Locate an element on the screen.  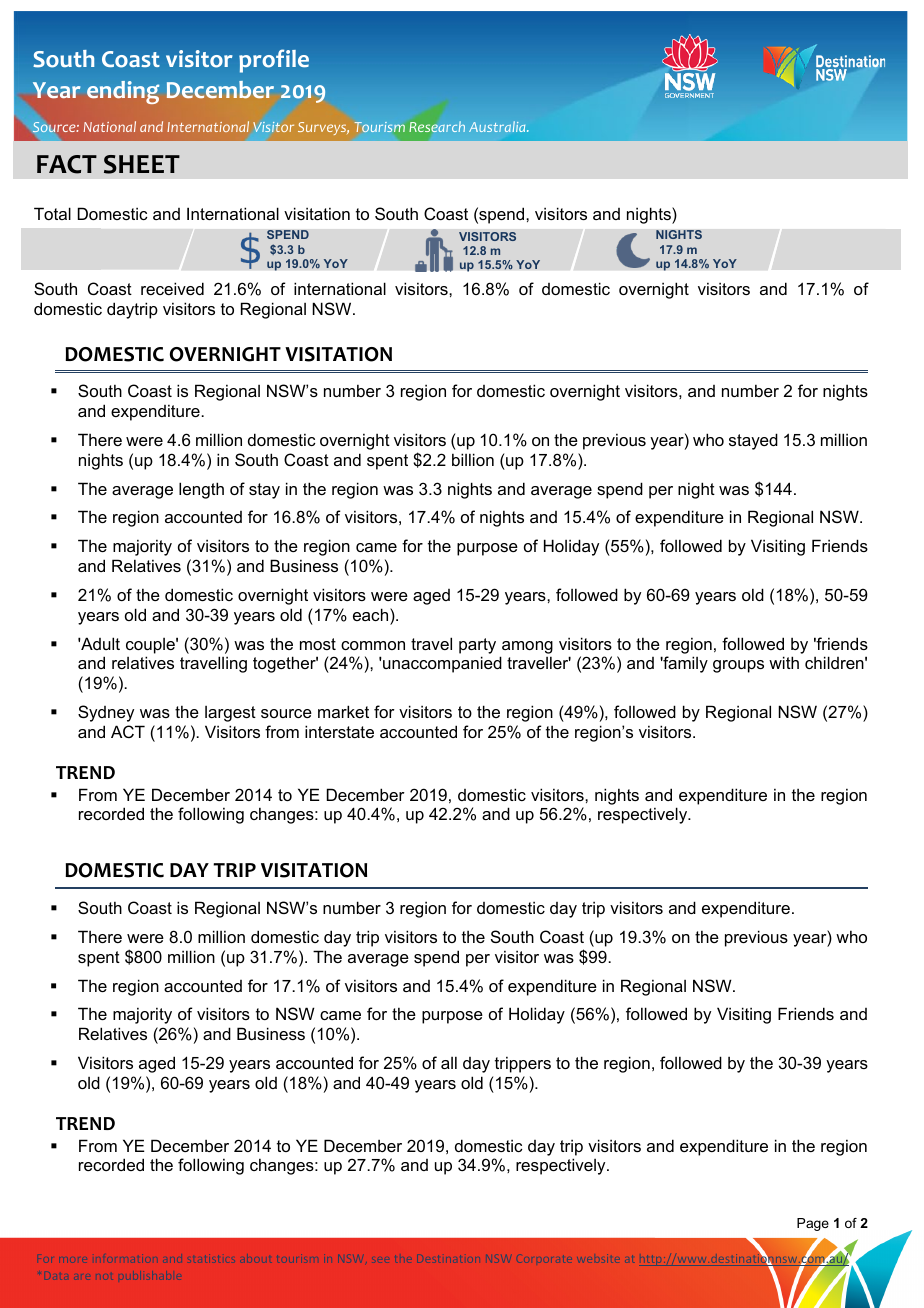
Page is located at coordinates (813, 1224).
